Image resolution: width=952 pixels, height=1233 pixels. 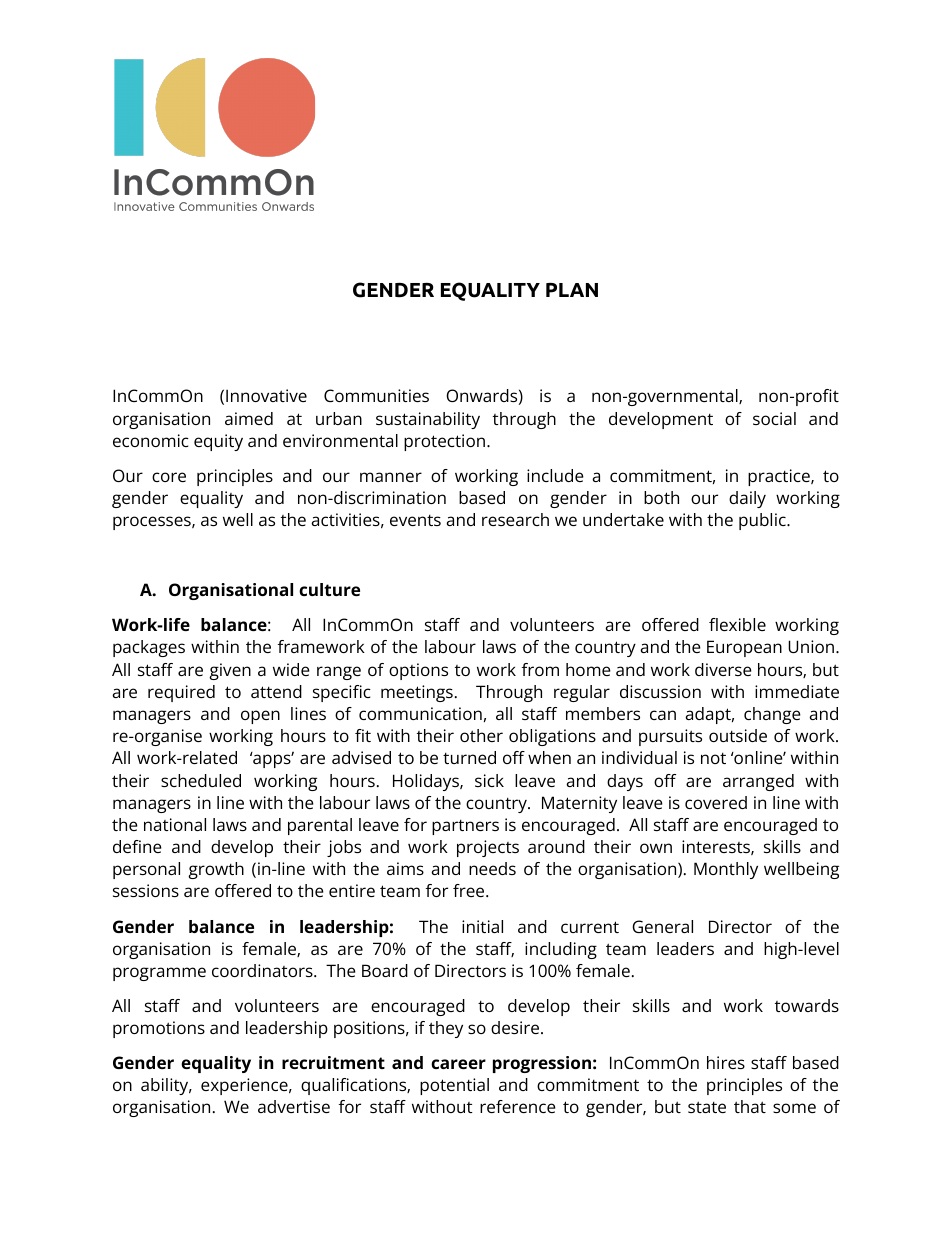 What do you see at coordinates (572, 290) in the screenshot?
I see `PLAN` at bounding box center [572, 290].
